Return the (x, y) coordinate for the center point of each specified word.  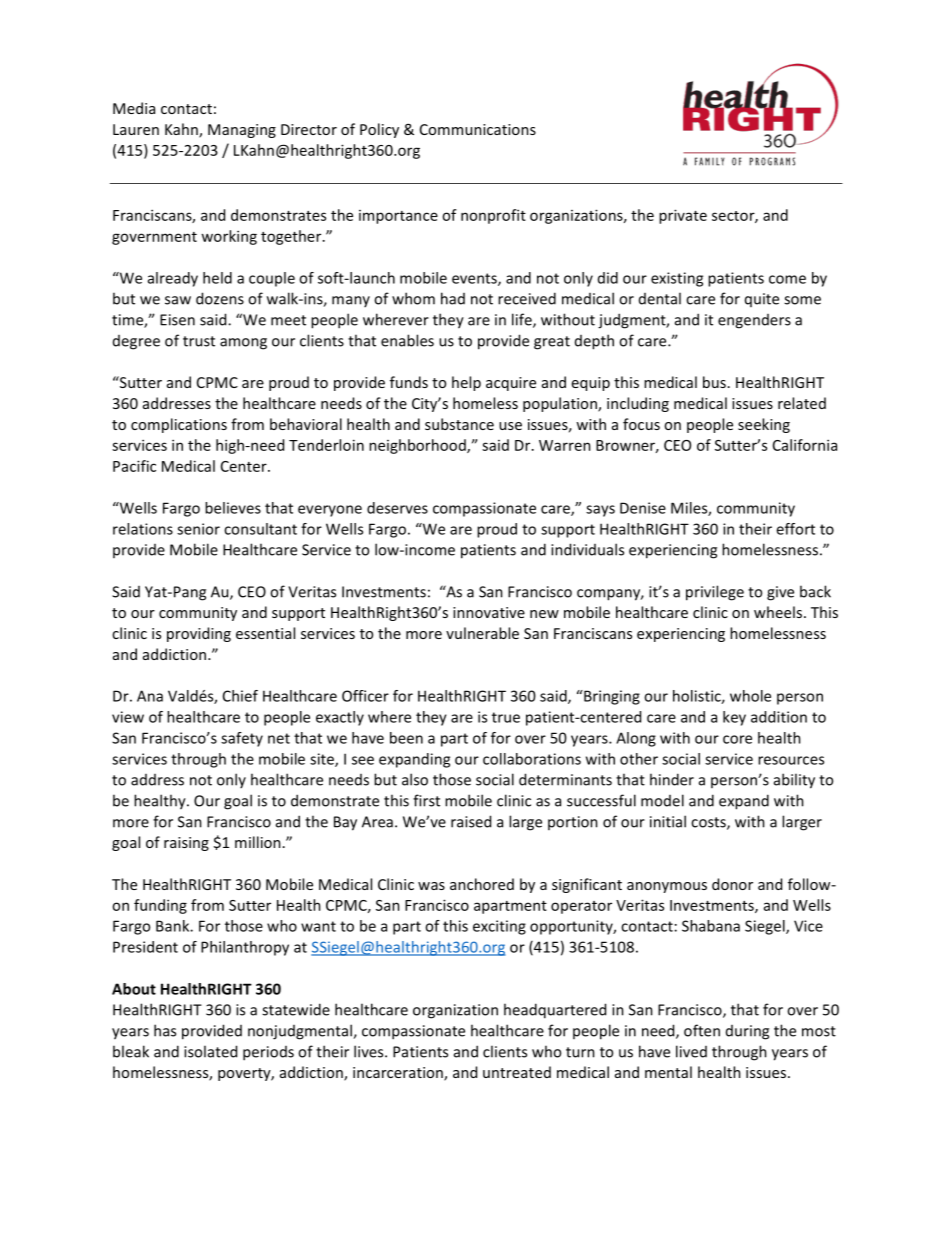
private (683, 216)
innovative (489, 612)
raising (186, 844)
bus (714, 382)
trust (199, 341)
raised (471, 821)
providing (199, 634)
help (466, 383)
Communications (478, 129)
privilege (715, 593)
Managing (242, 131)
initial (668, 821)
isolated (210, 1051)
